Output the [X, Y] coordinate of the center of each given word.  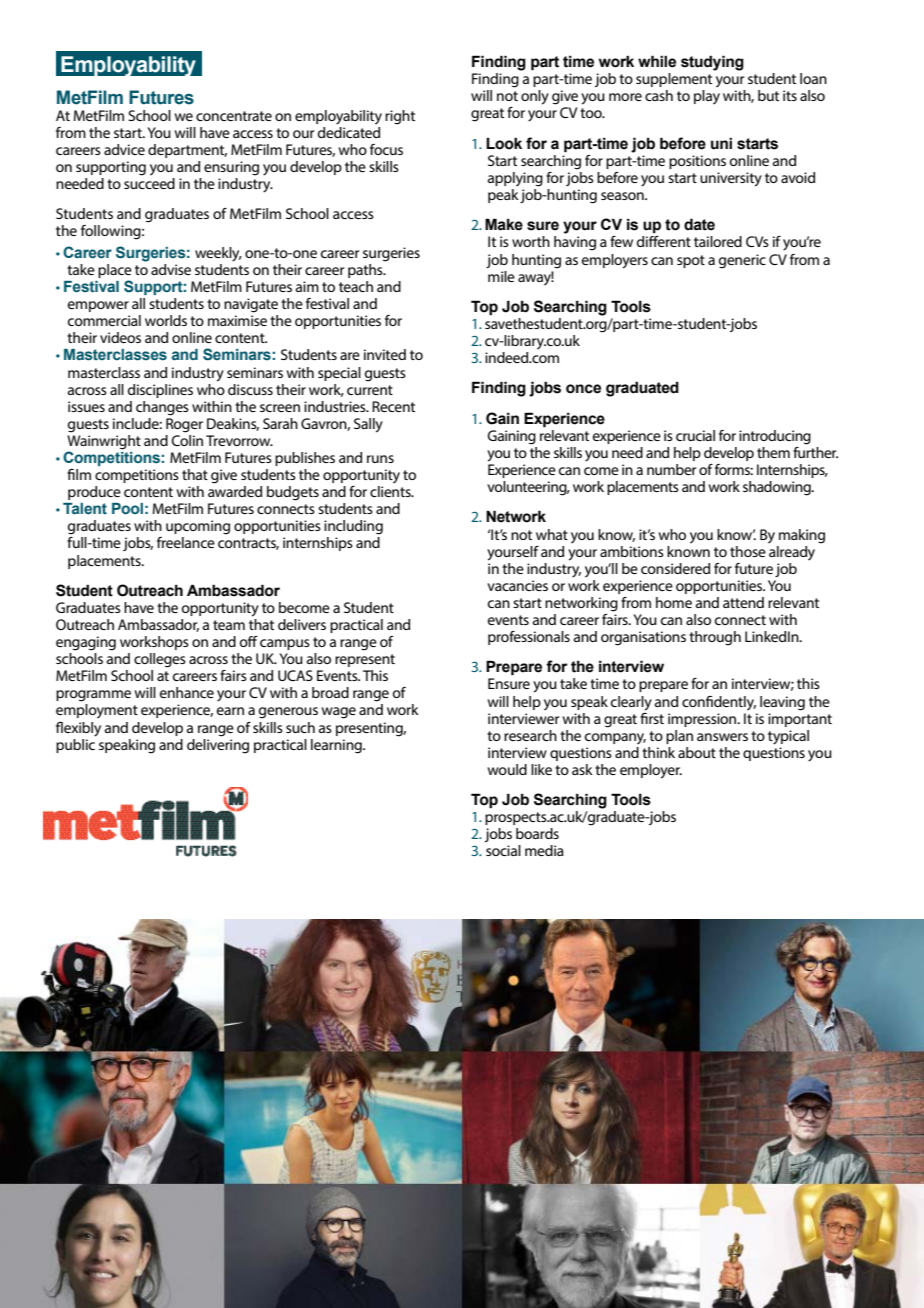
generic [742, 261]
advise [171, 269]
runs [380, 459]
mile [501, 276]
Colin [187, 439]
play [707, 97]
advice [124, 149]
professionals [529, 638]
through [715, 638]
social [503, 850]
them [773, 452]
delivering [218, 745]
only [535, 97]
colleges [160, 660]
